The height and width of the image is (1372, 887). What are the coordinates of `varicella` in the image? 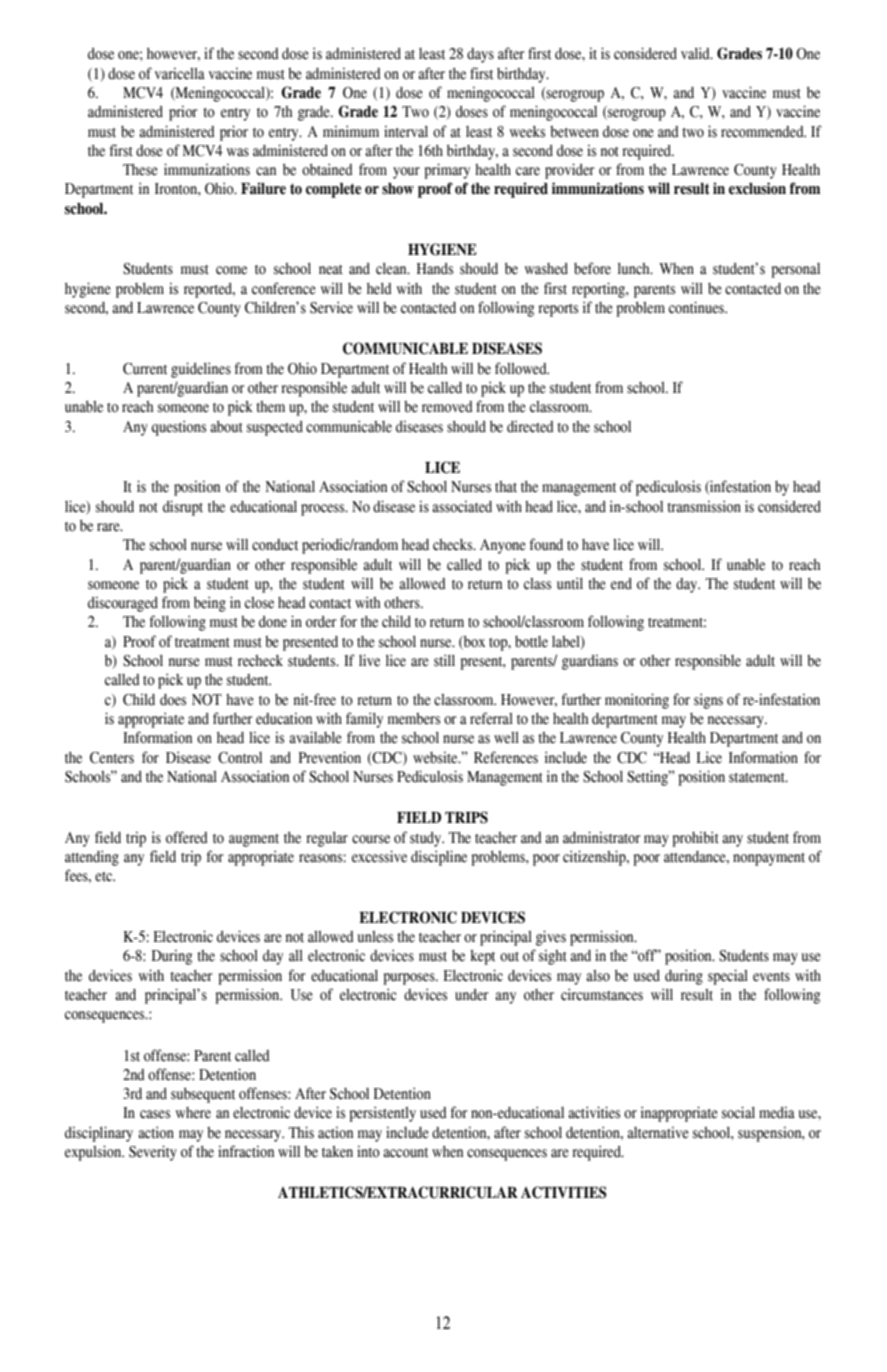 It's located at (180, 73).
